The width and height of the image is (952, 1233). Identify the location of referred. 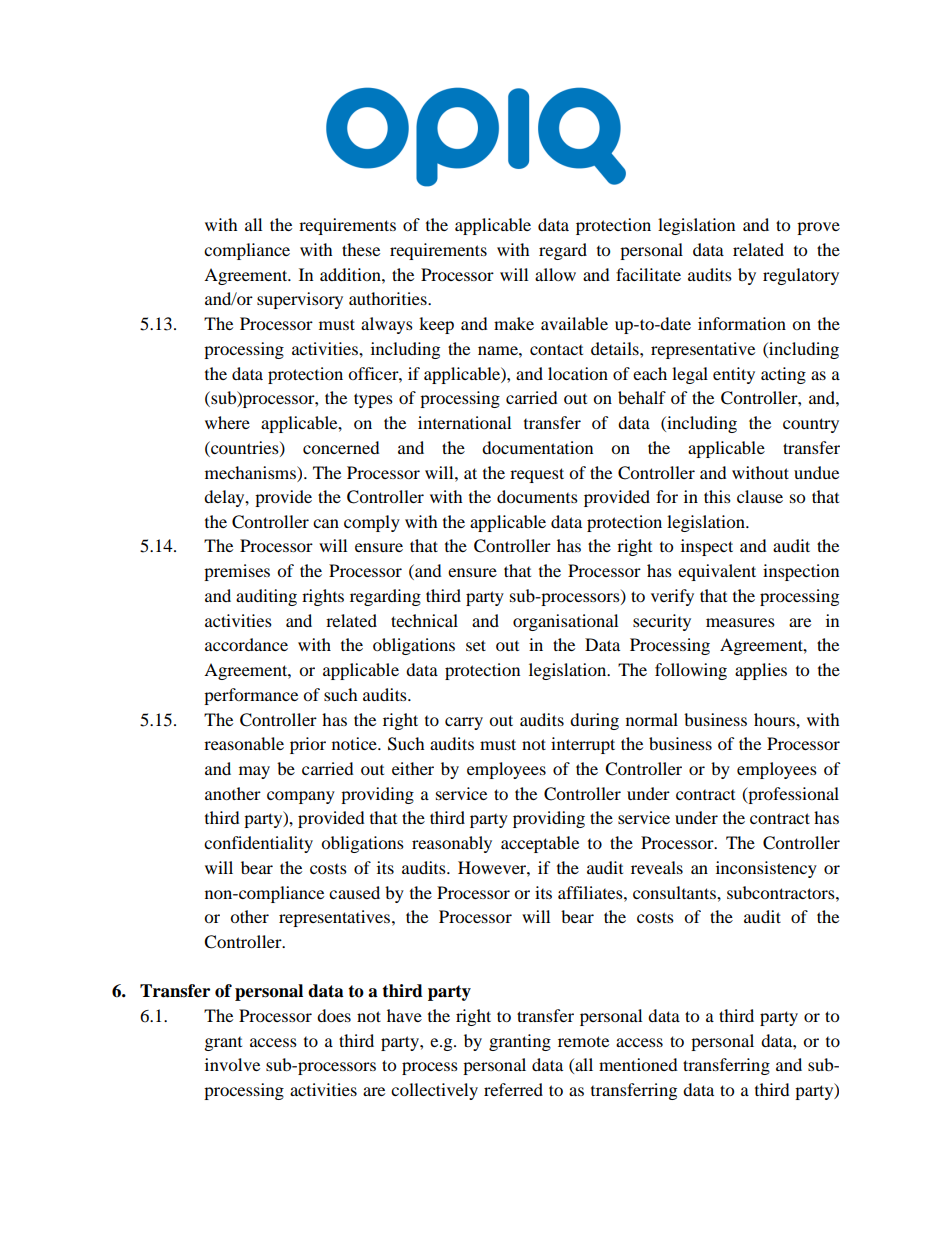
(513, 1089).
